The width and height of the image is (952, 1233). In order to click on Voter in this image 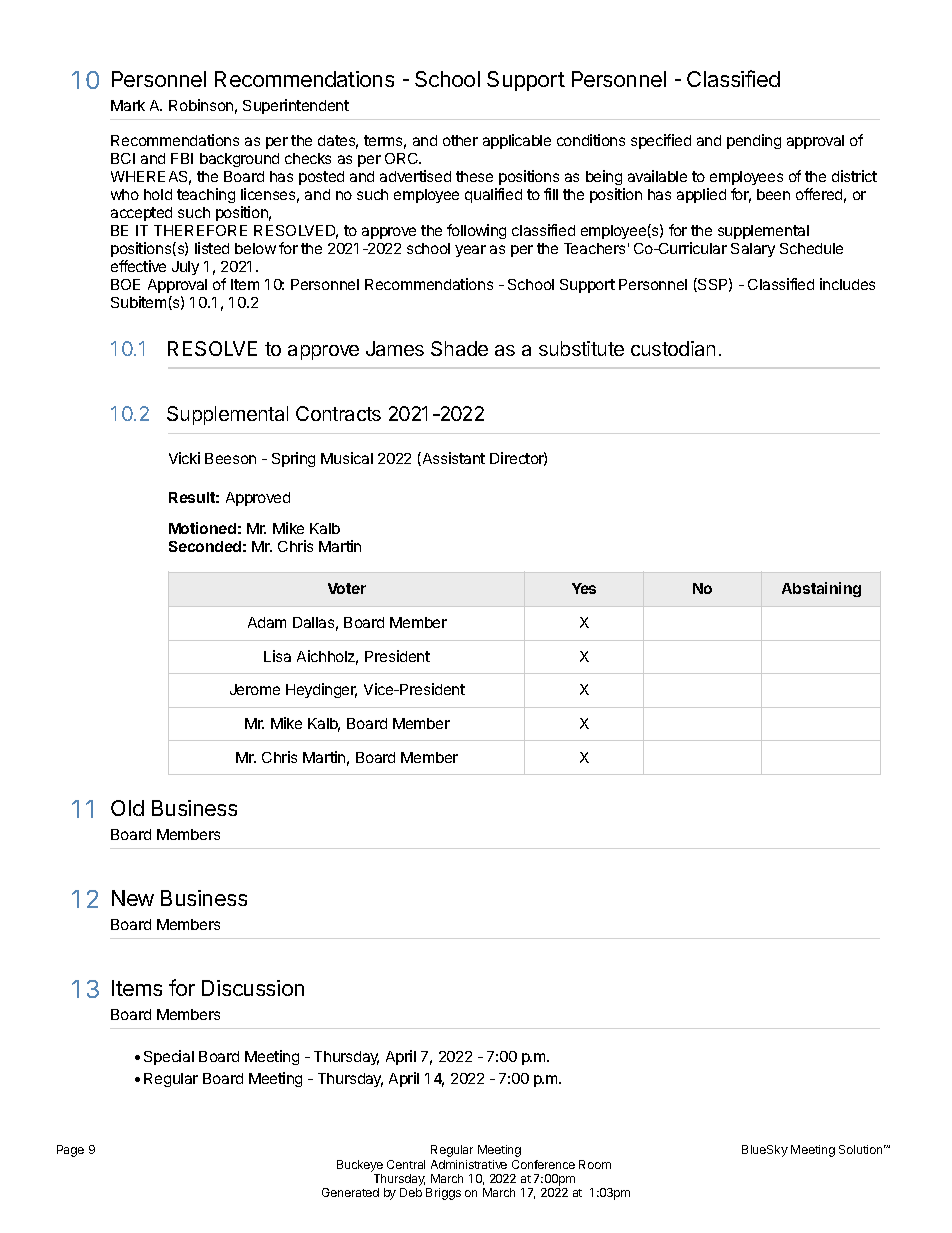, I will do `click(347, 588)`.
